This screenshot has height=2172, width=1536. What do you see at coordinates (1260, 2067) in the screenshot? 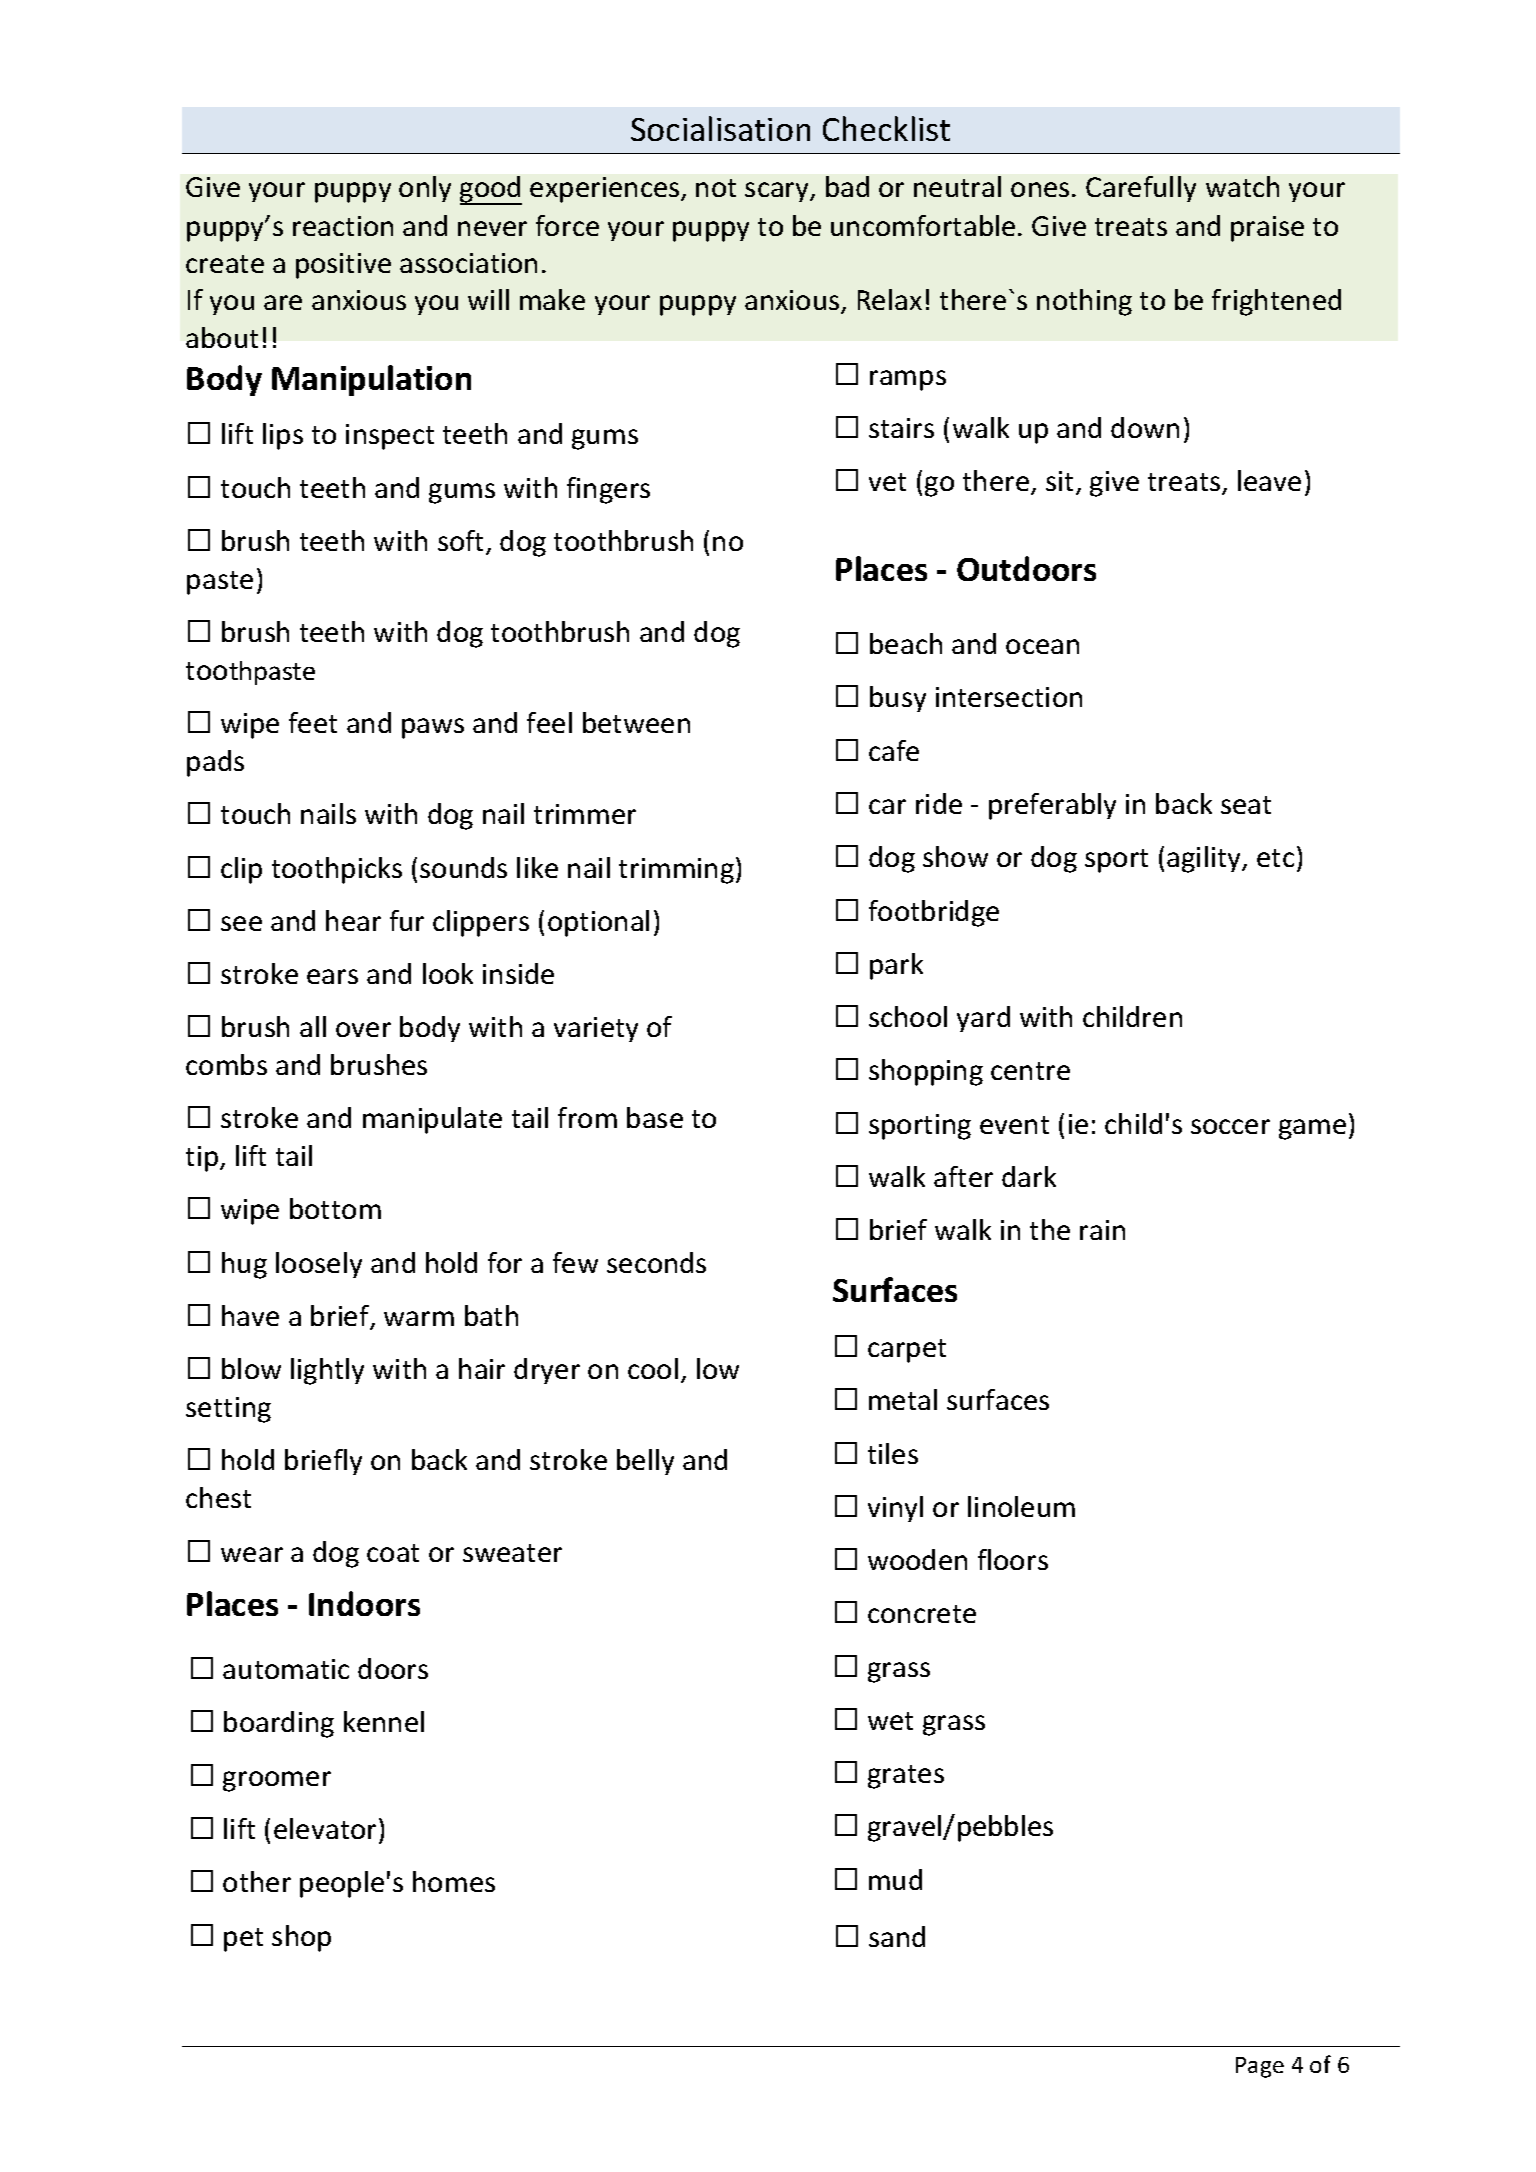
I see `Page` at bounding box center [1260, 2067].
